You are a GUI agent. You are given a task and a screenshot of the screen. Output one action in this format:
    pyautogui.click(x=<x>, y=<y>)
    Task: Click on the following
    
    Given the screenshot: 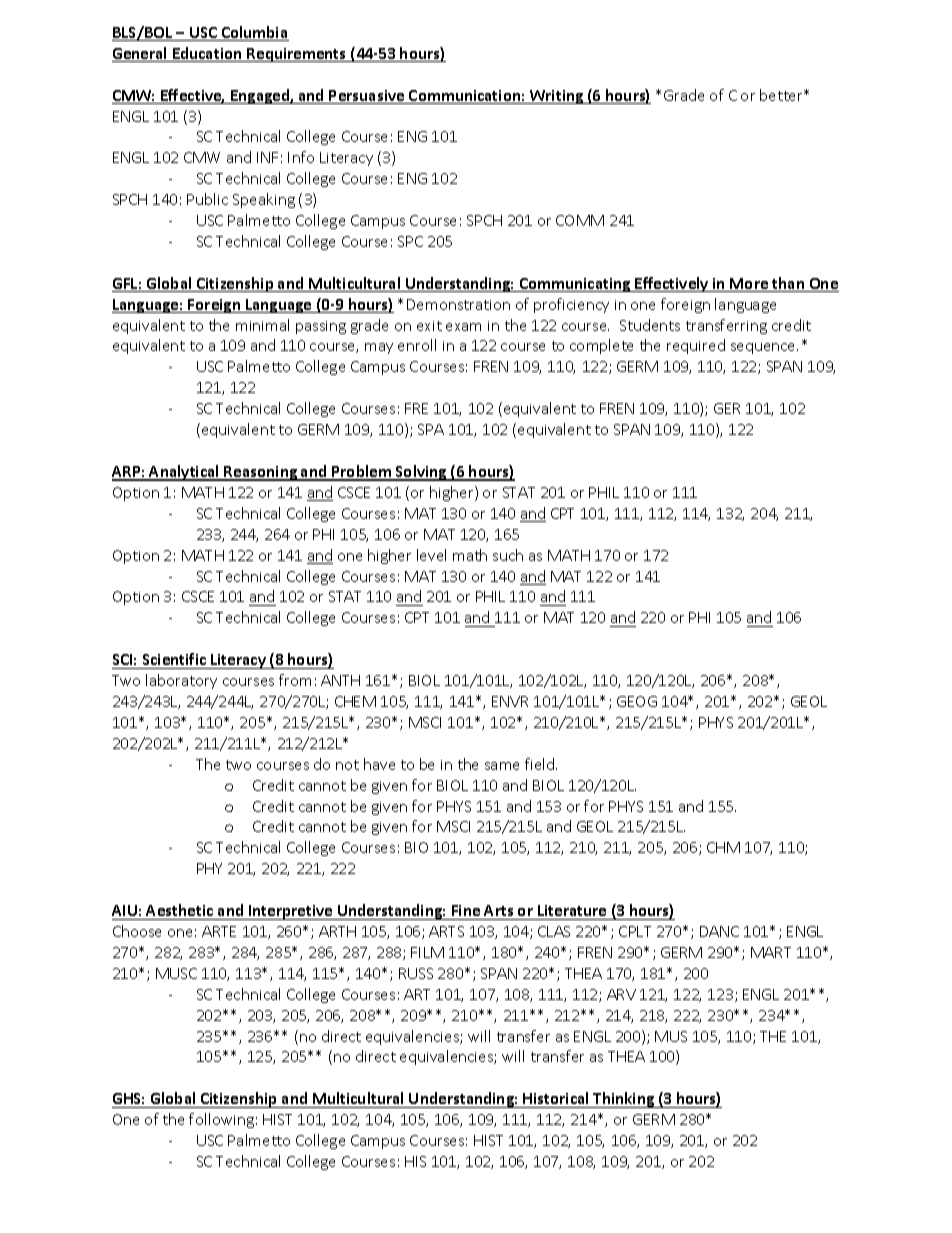 What is the action you would take?
    pyautogui.click(x=221, y=1120)
